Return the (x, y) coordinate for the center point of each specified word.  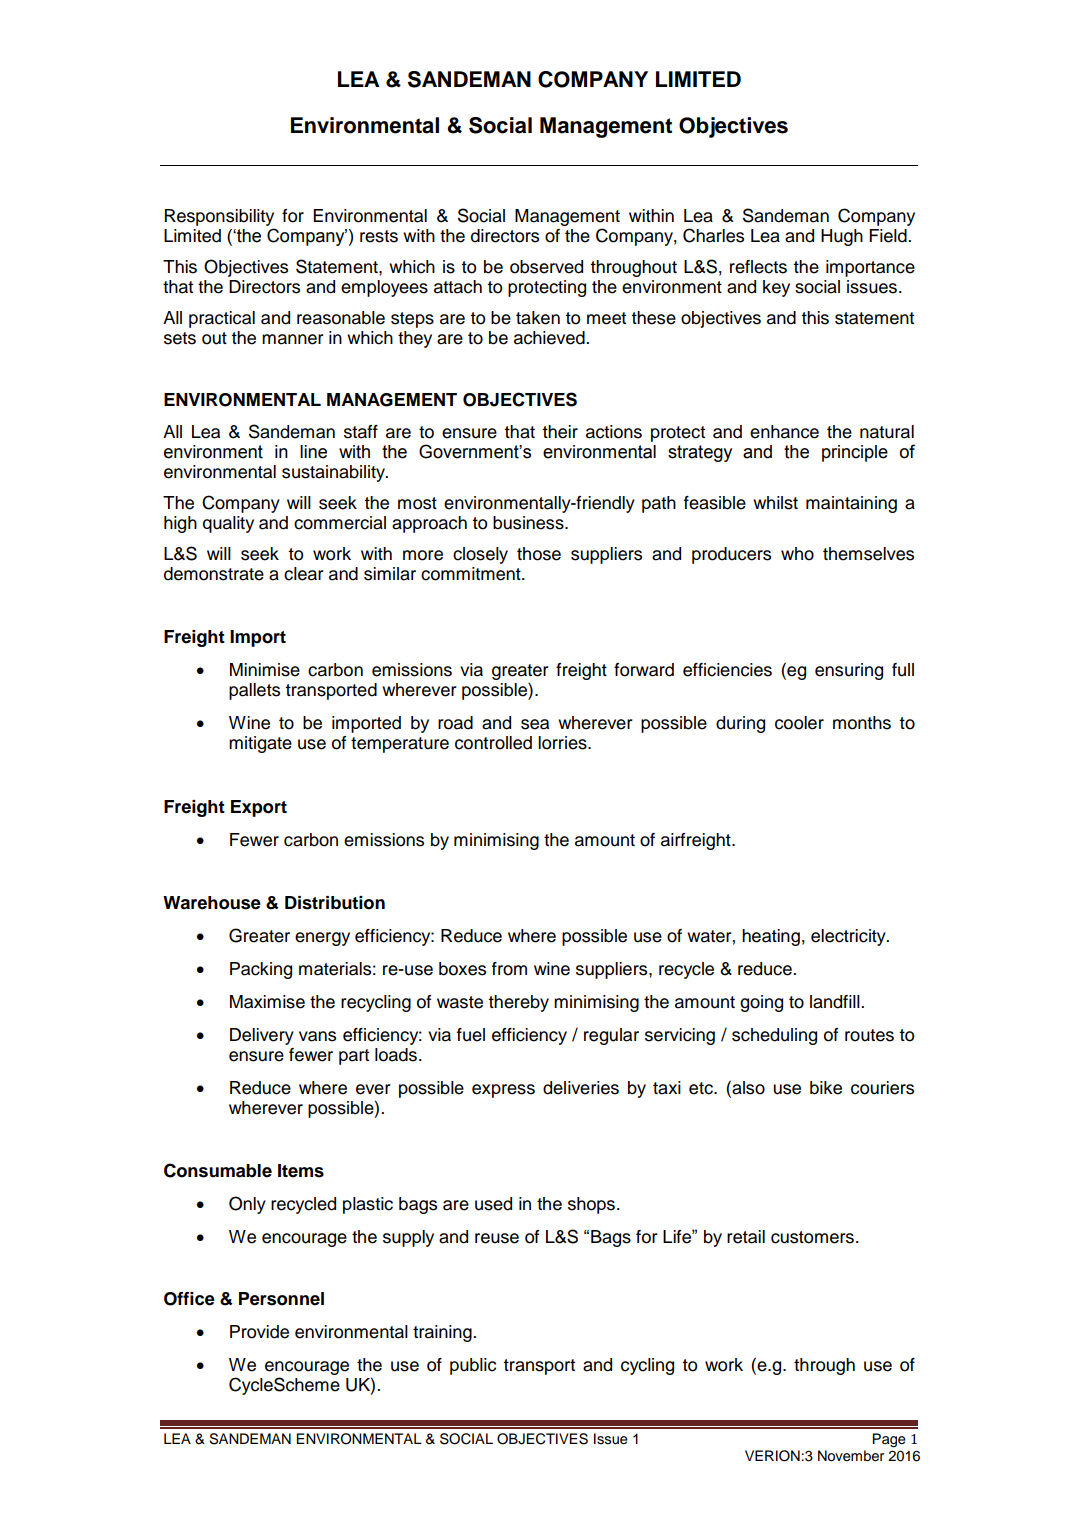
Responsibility (219, 217)
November (851, 1456)
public (473, 1366)
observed (546, 267)
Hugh (842, 237)
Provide (259, 1332)
